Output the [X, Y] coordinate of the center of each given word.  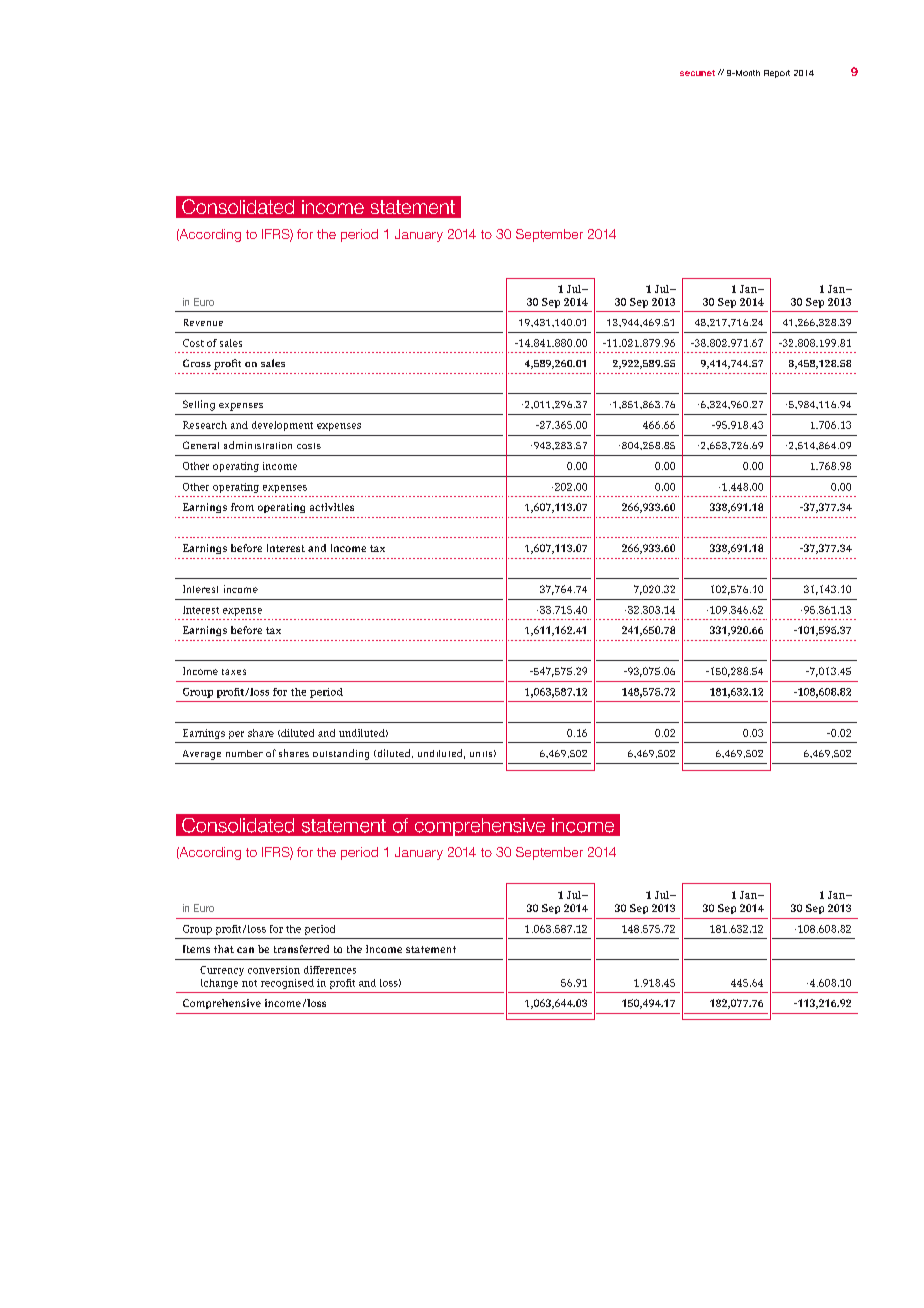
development [282, 426]
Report [777, 74]
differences [330, 970]
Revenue [203, 322]
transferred [301, 949]
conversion [274, 970]
